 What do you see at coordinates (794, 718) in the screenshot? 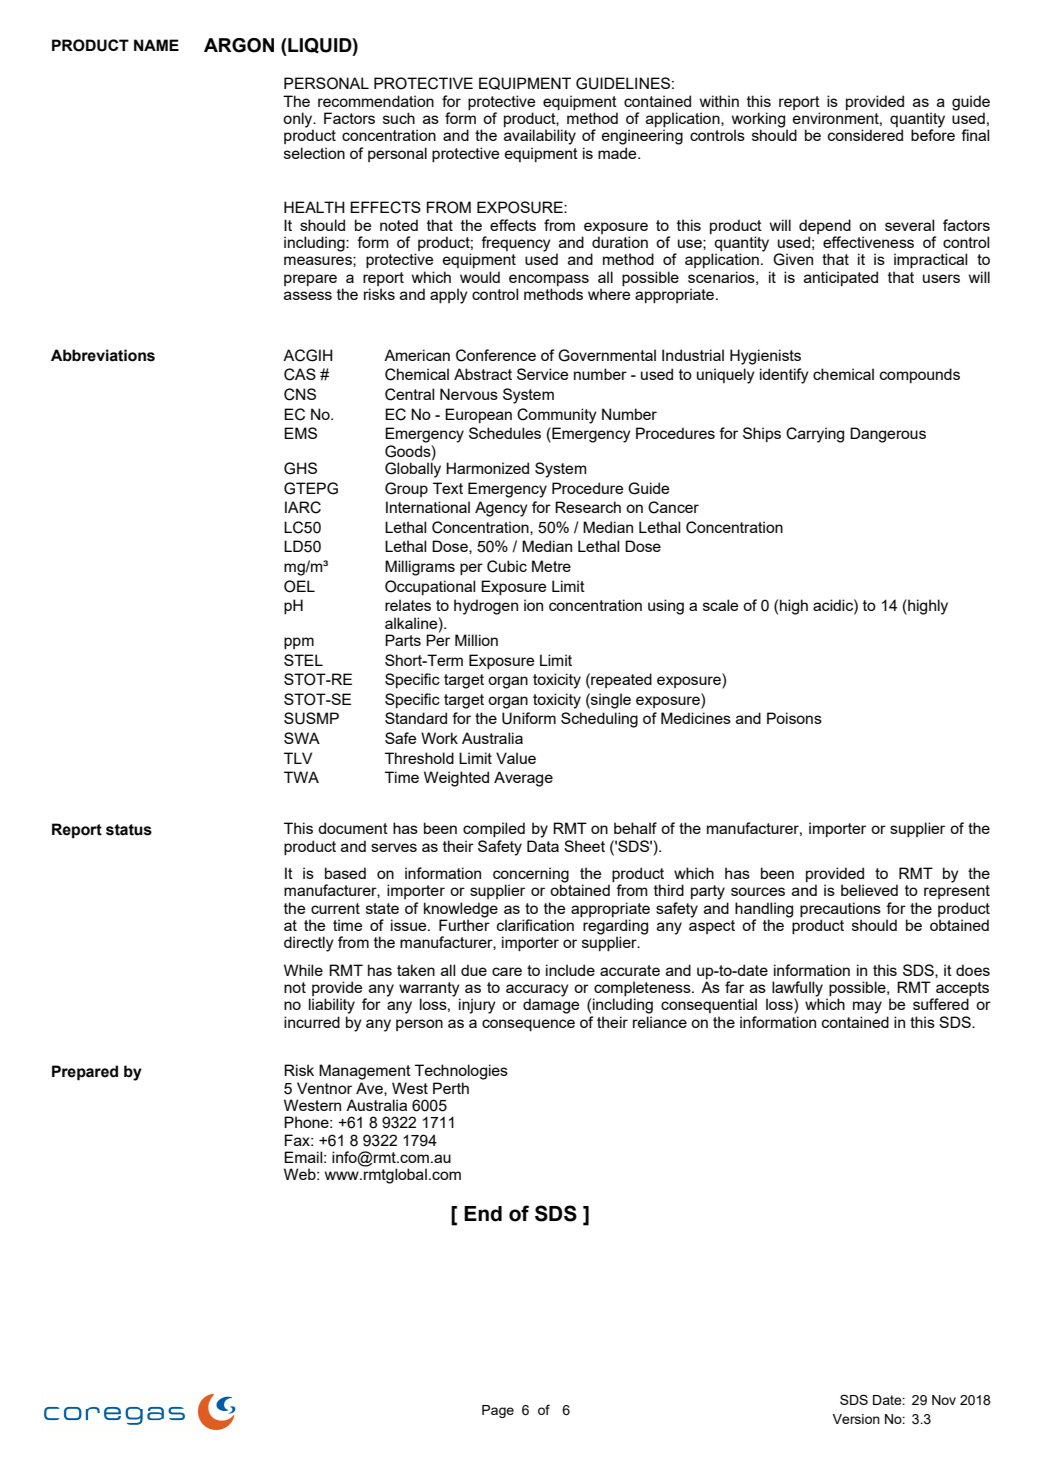
I see `Poisons` at bounding box center [794, 718].
